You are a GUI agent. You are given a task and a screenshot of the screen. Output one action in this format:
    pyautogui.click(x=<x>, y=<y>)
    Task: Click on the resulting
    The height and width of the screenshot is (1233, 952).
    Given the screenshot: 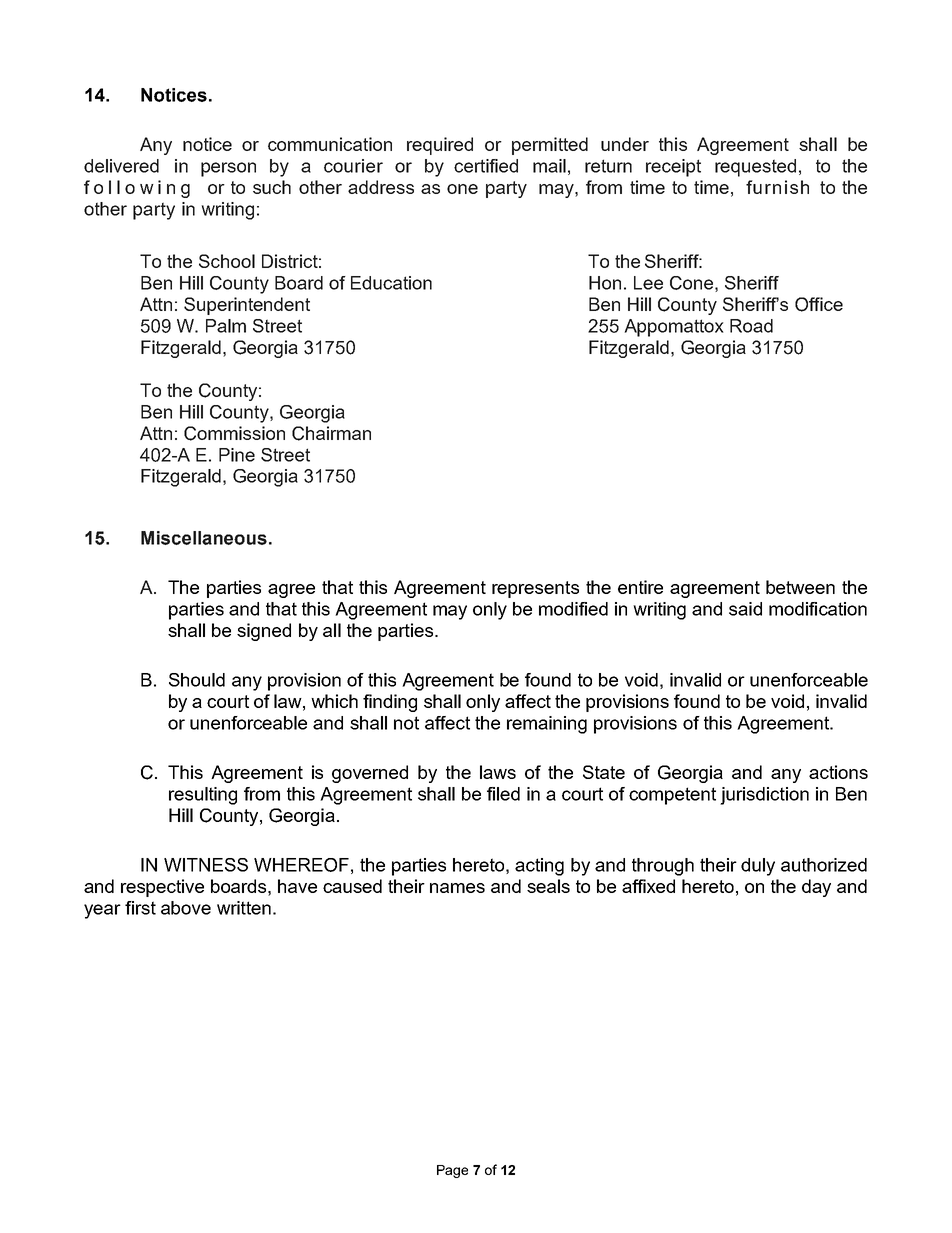 What is the action you would take?
    pyautogui.click(x=203, y=796)
